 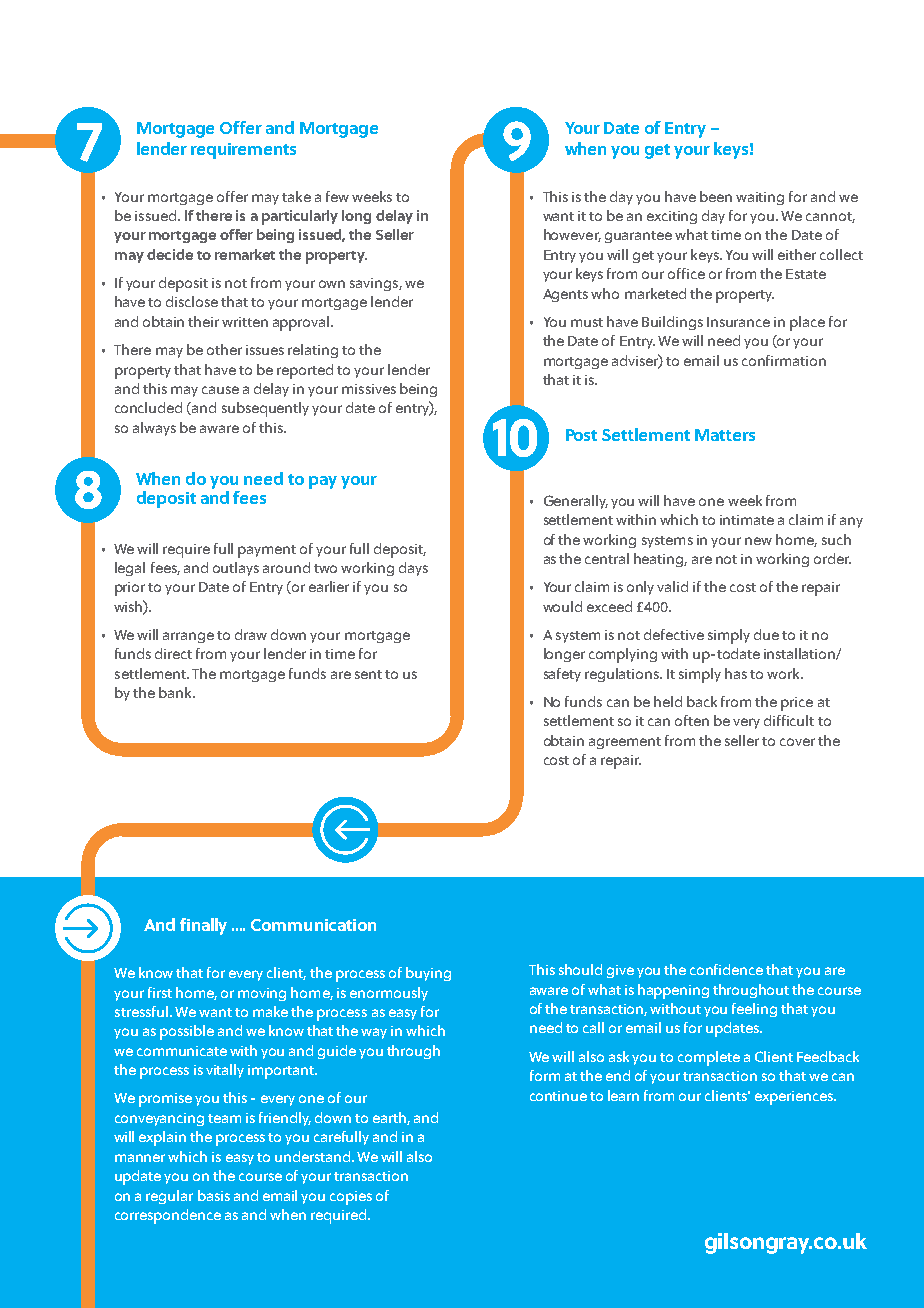 I want to click on safety, so click(x=562, y=675).
